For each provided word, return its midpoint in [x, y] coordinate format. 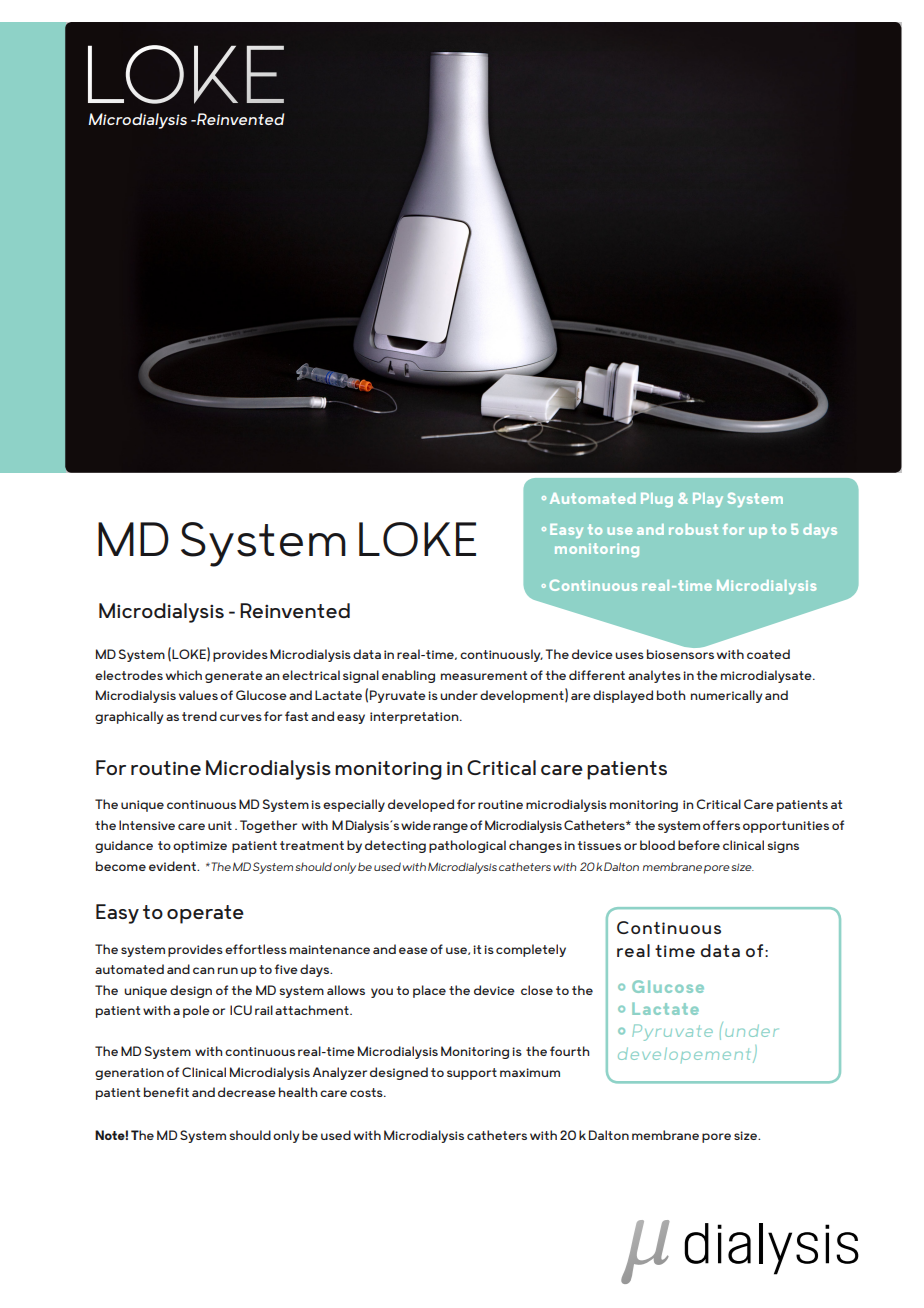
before [699, 845]
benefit [166, 1092]
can [203, 970]
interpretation [415, 718]
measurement [484, 675]
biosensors [680, 653]
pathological [467, 846]
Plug [657, 500]
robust [693, 529]
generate [234, 677]
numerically [726, 696]
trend [199, 716]
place [429, 991]
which [184, 675]
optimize [200, 847]
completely [531, 950]
